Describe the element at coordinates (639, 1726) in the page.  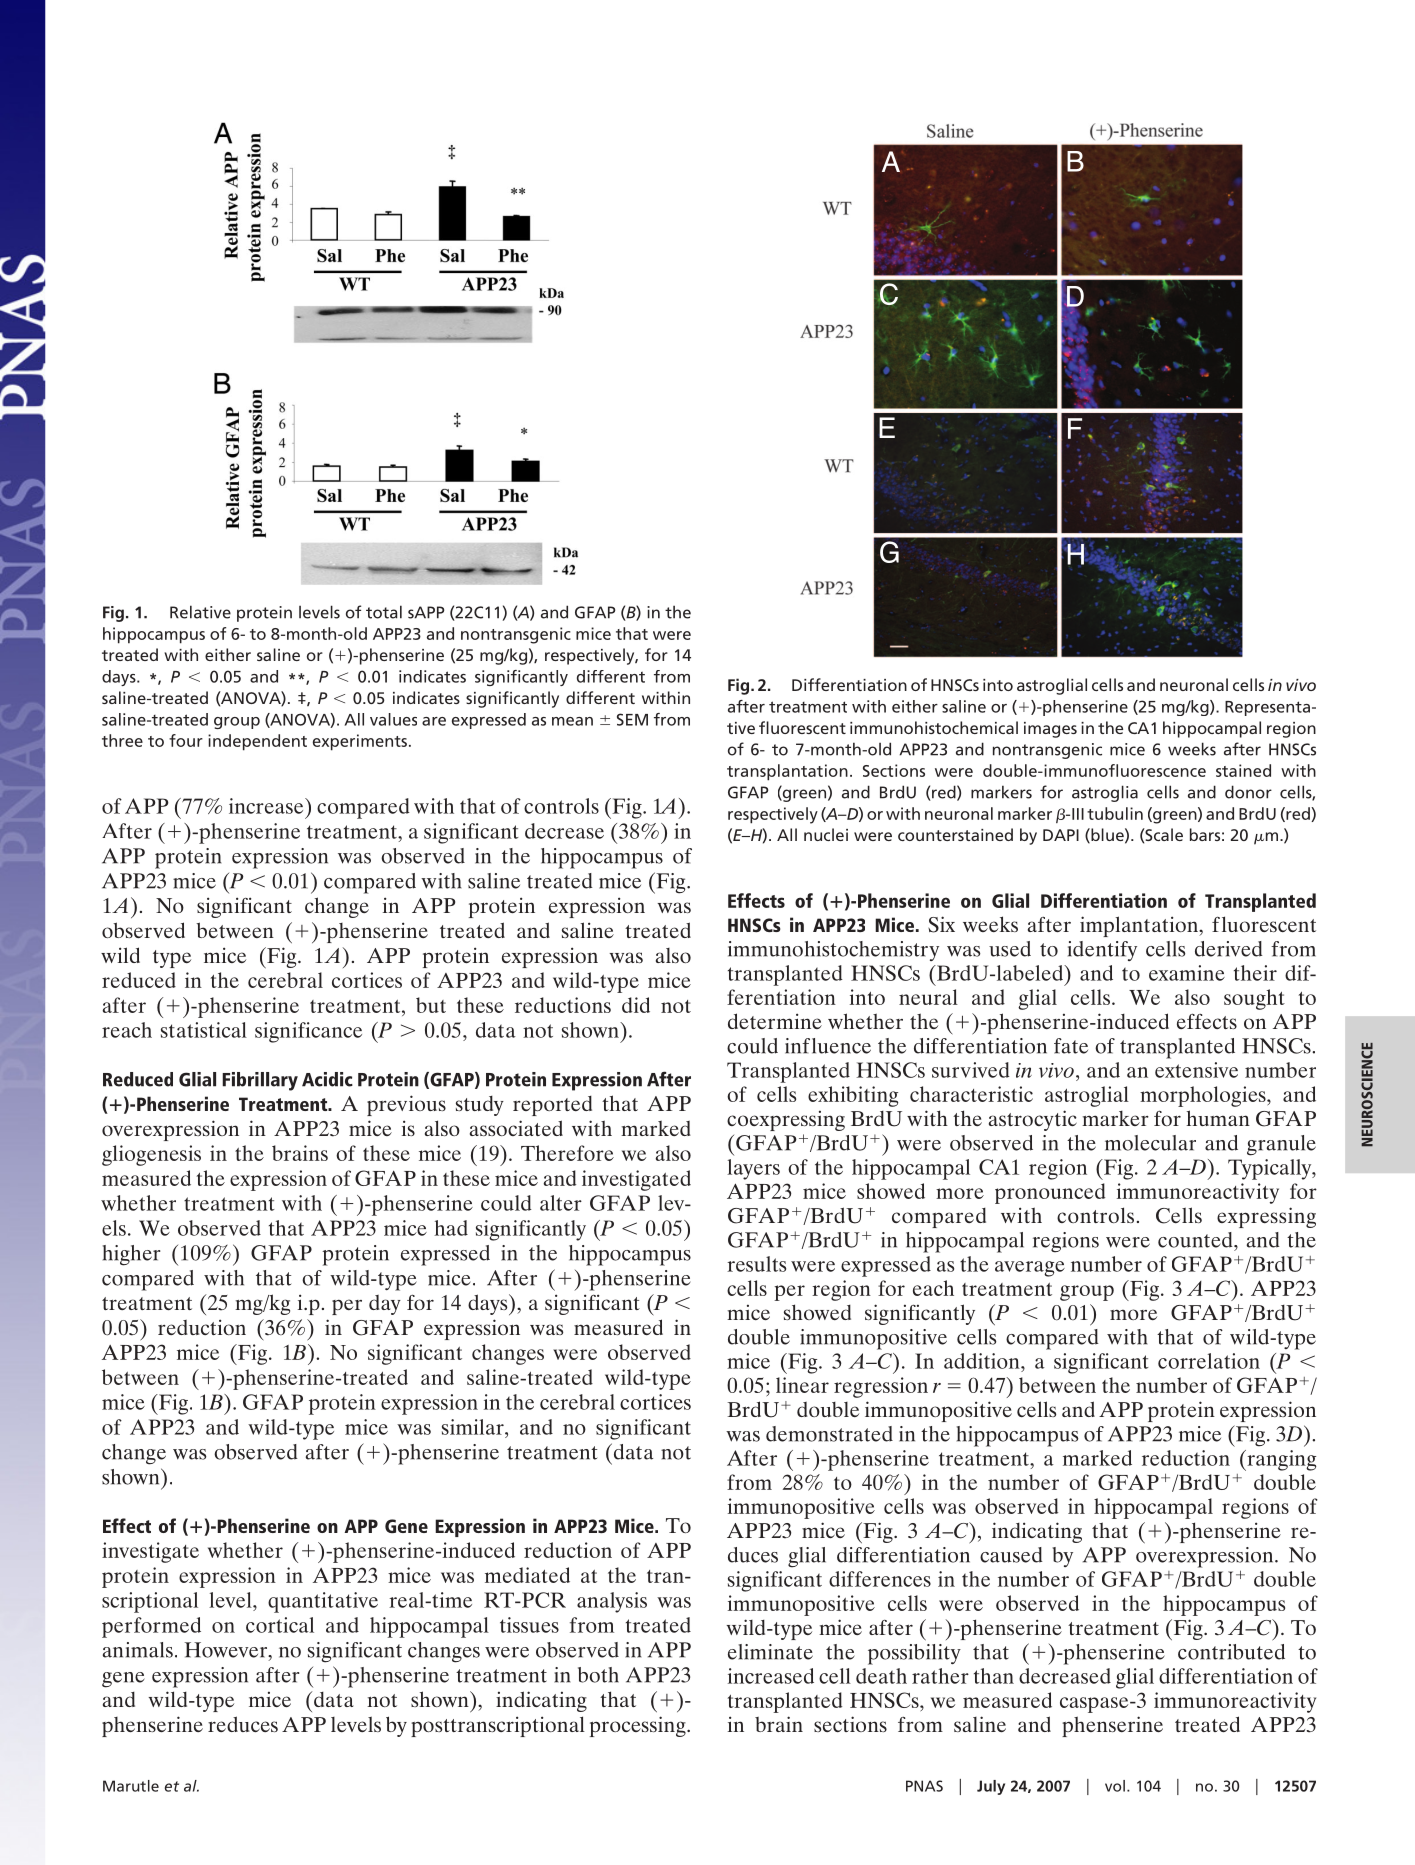
I see `processing` at that location.
